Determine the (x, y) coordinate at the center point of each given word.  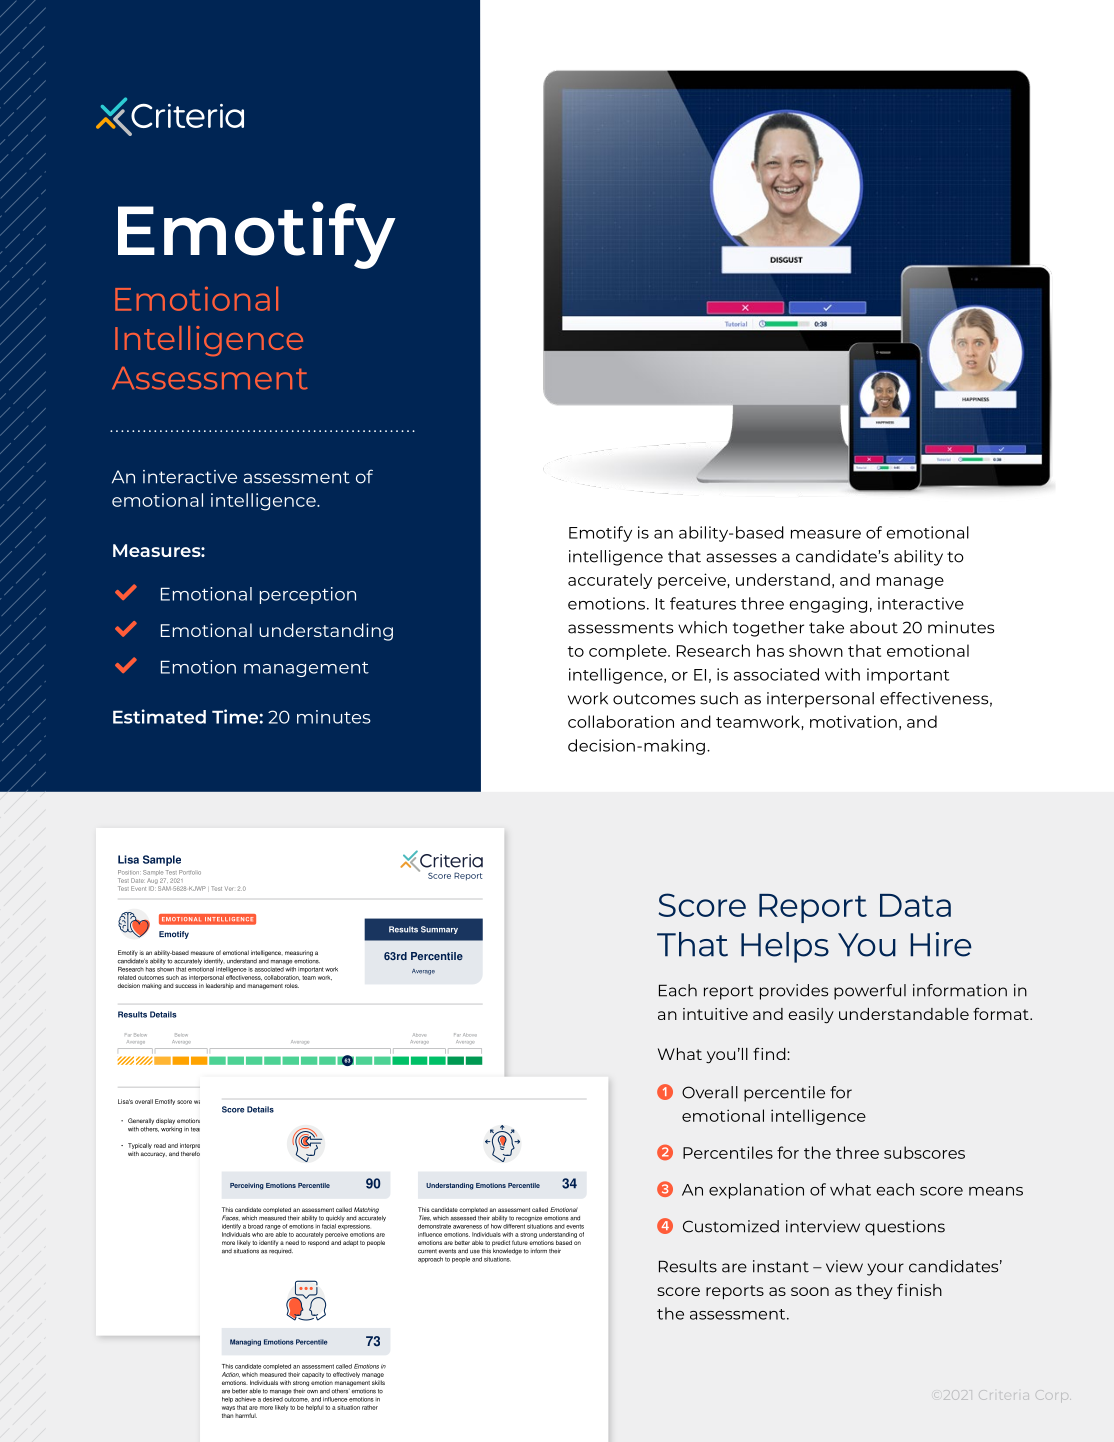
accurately (610, 581)
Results (688, 1266)
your (885, 1269)
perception (308, 595)
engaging (828, 605)
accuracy (154, 1154)
